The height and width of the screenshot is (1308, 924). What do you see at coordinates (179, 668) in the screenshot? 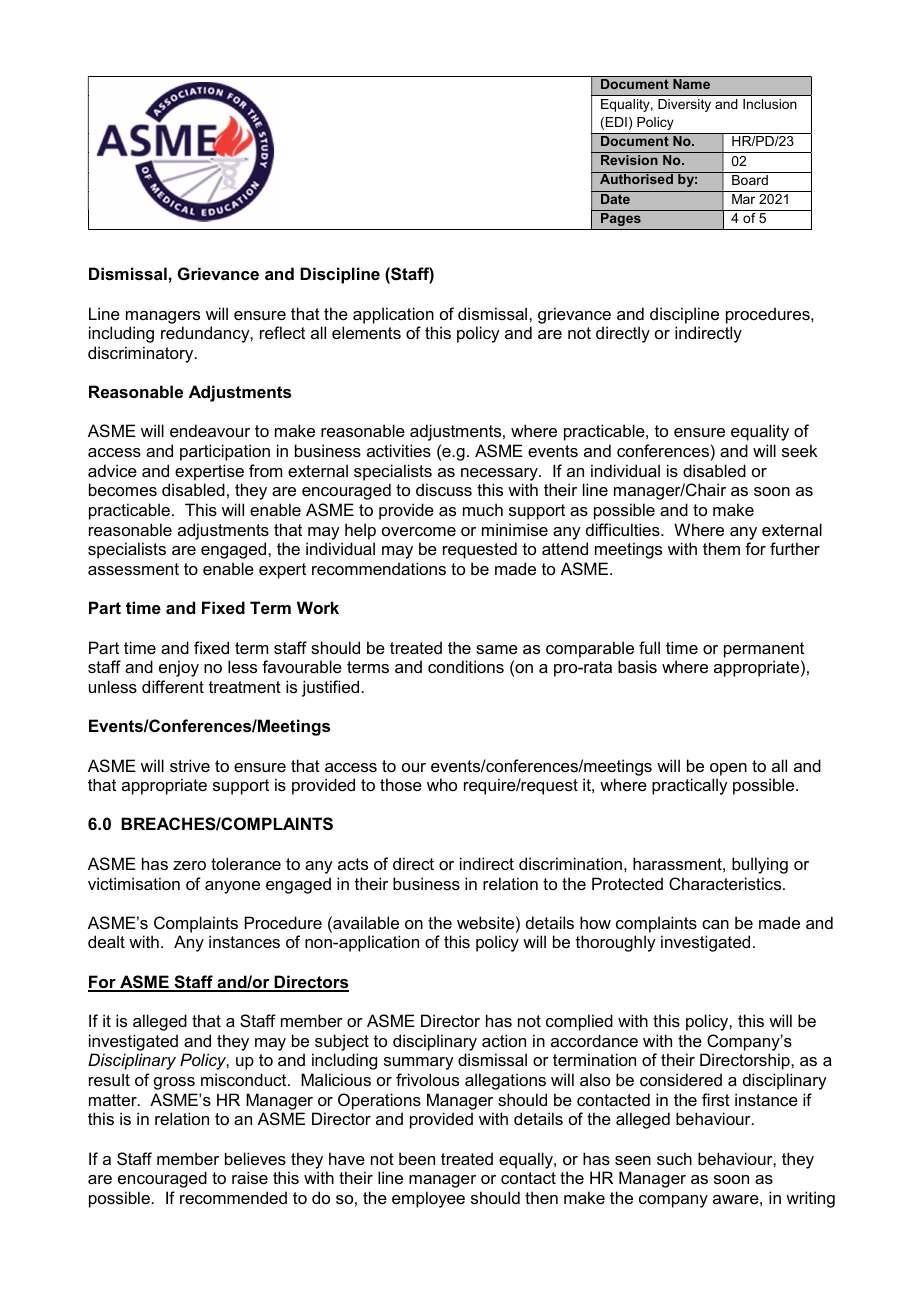
I see `enjoy` at bounding box center [179, 668].
